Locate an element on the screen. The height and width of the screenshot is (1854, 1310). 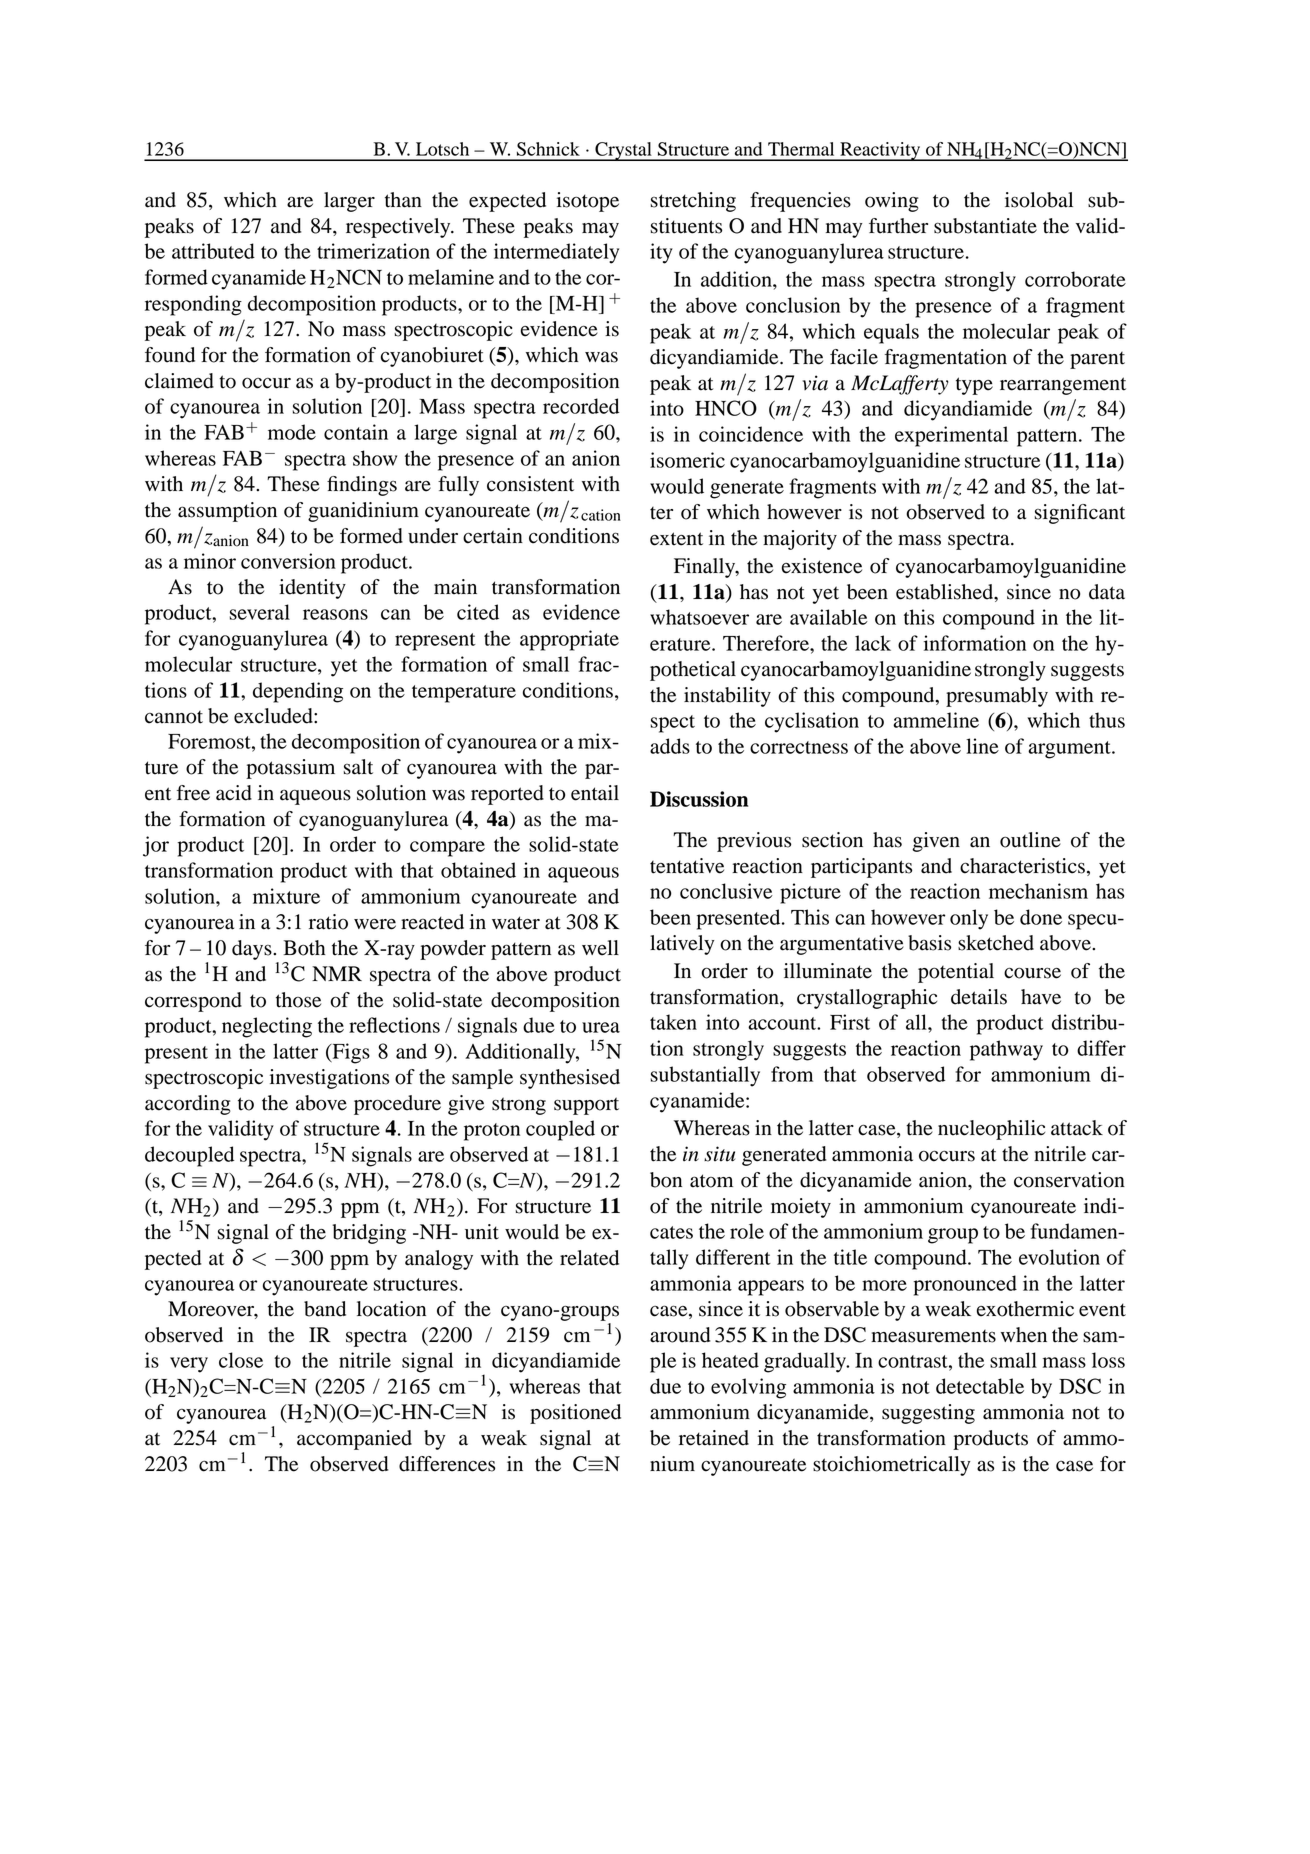
potassium is located at coordinates (290, 769).
